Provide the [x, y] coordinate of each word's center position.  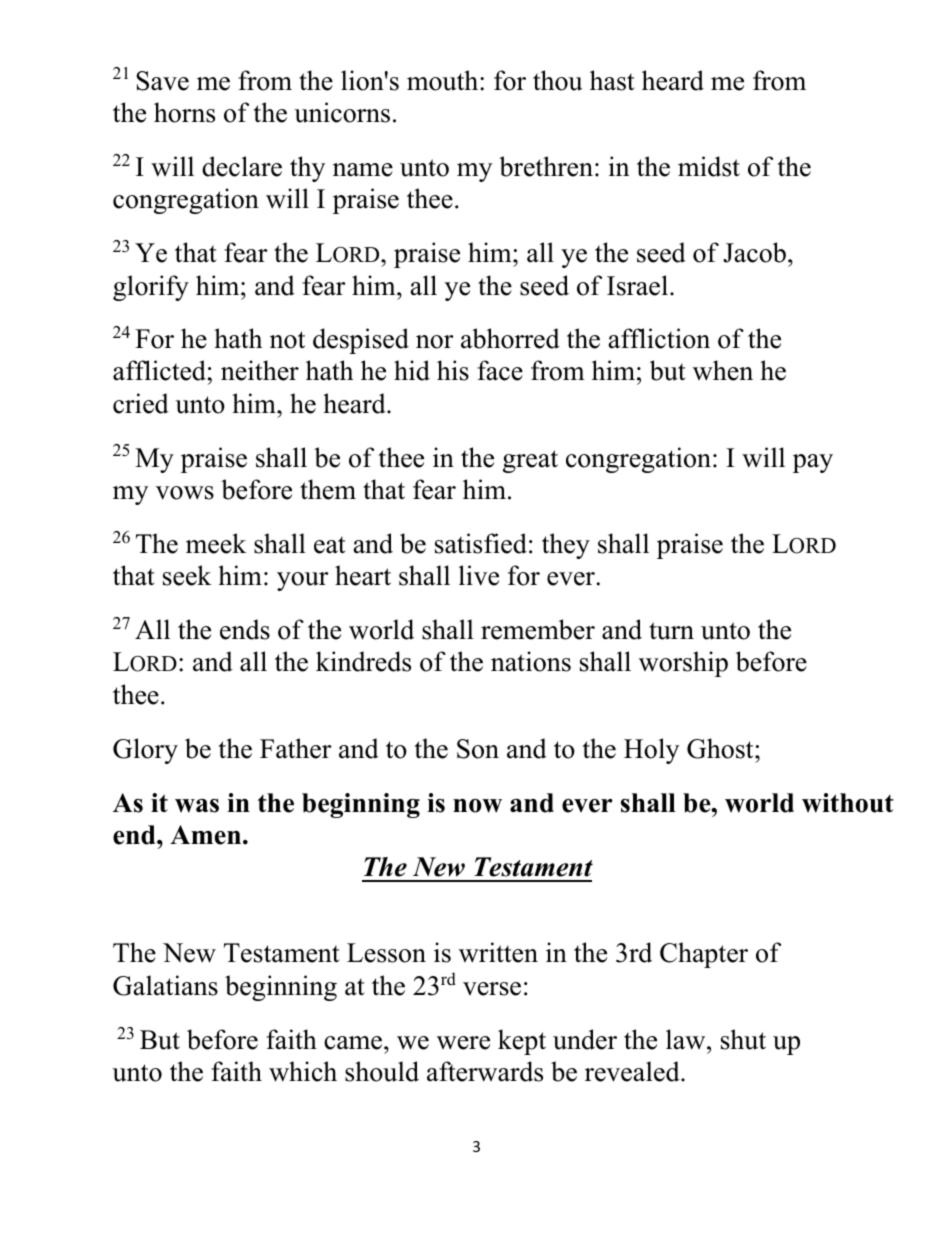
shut [743, 1039]
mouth [444, 80]
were [463, 1043]
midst [709, 166]
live [479, 575]
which [303, 1071]
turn [671, 631]
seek [187, 575]
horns [184, 112]
